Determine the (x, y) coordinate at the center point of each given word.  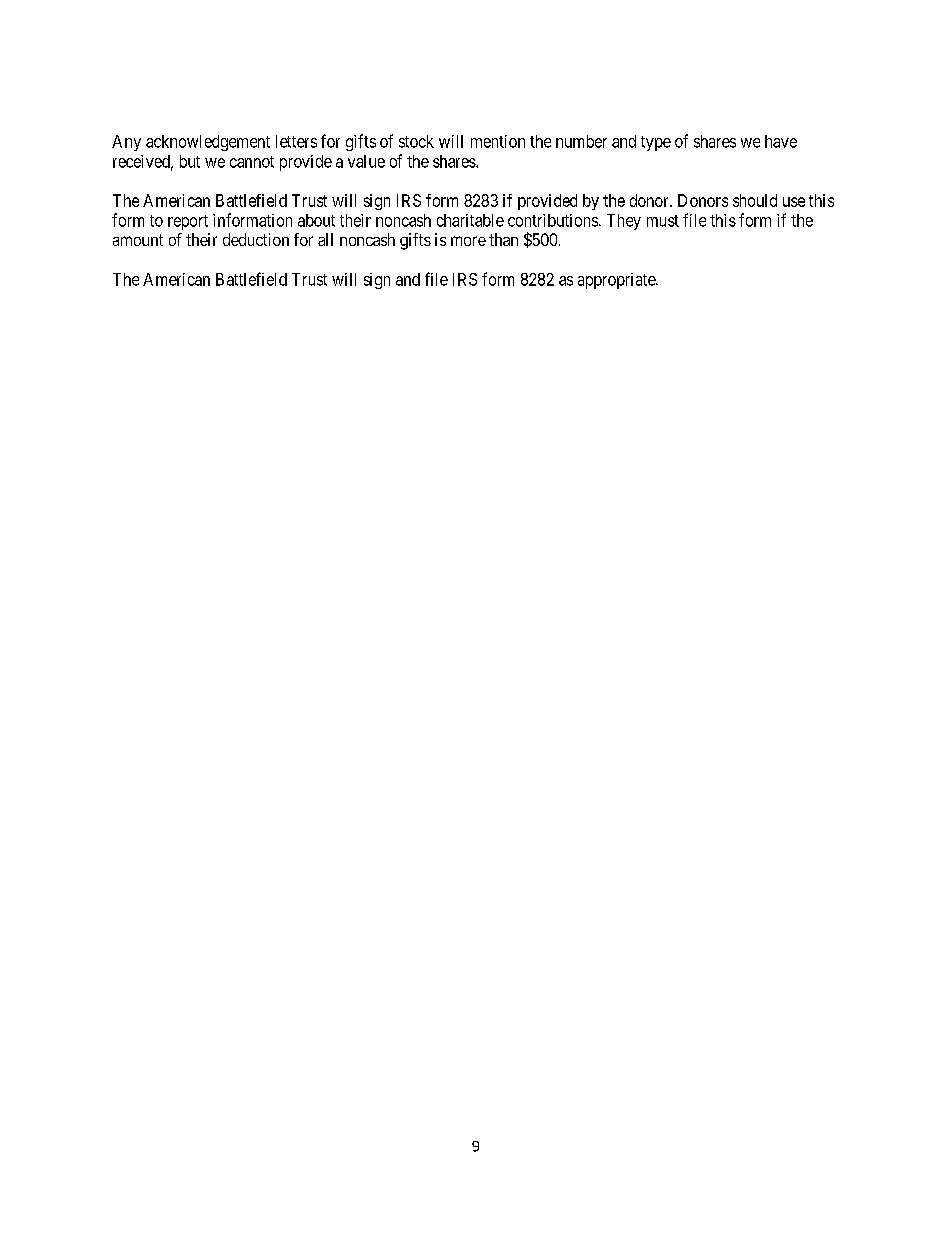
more (468, 241)
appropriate (617, 281)
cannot (252, 162)
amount (138, 240)
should (755, 200)
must (663, 221)
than (503, 239)
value (366, 161)
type (656, 143)
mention (498, 141)
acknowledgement (208, 143)
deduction (256, 239)
